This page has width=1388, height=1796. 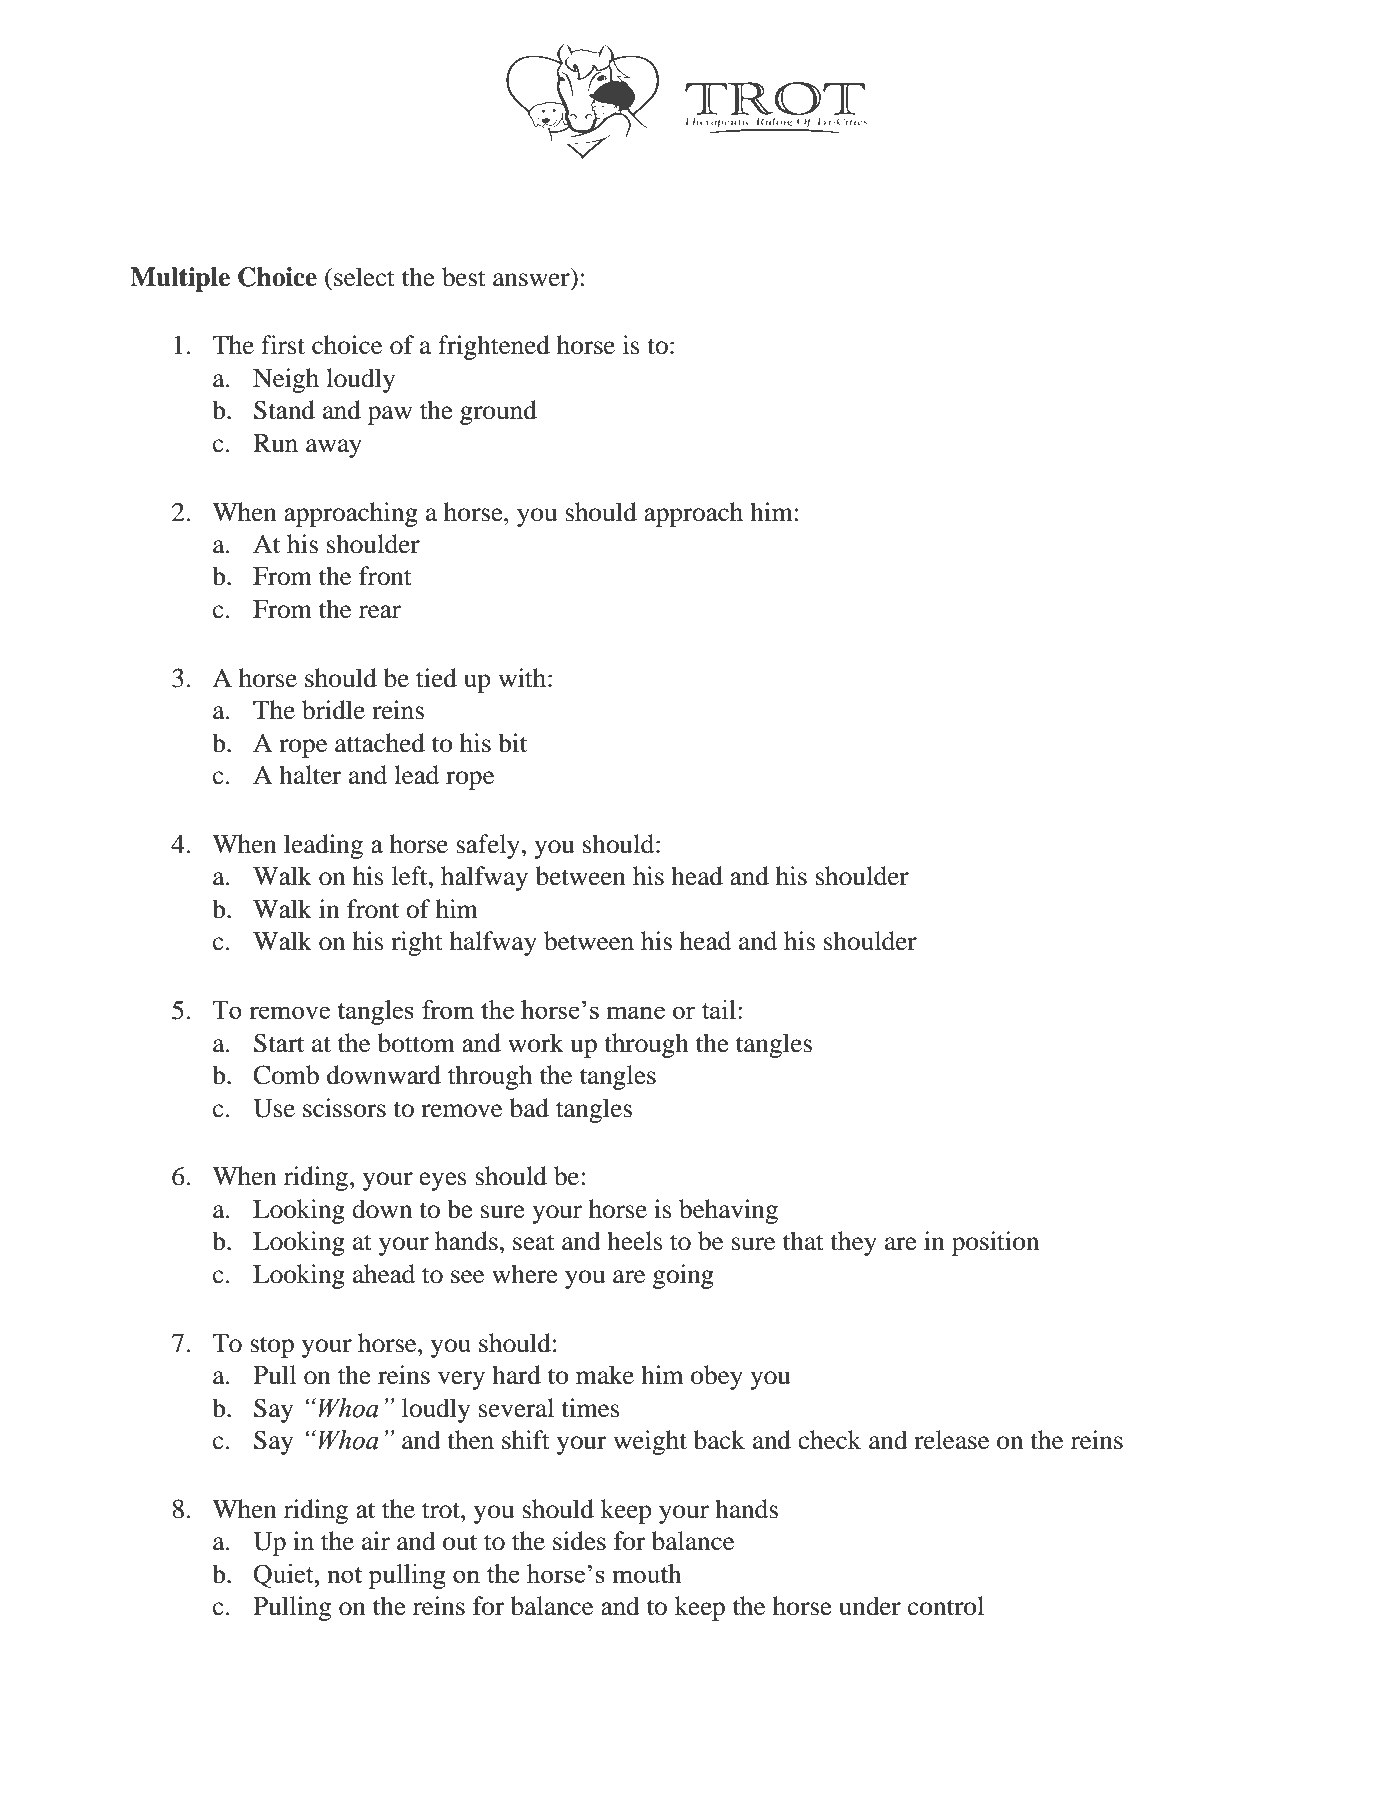 What do you see at coordinates (498, 412) in the page?
I see `ground` at bounding box center [498, 412].
